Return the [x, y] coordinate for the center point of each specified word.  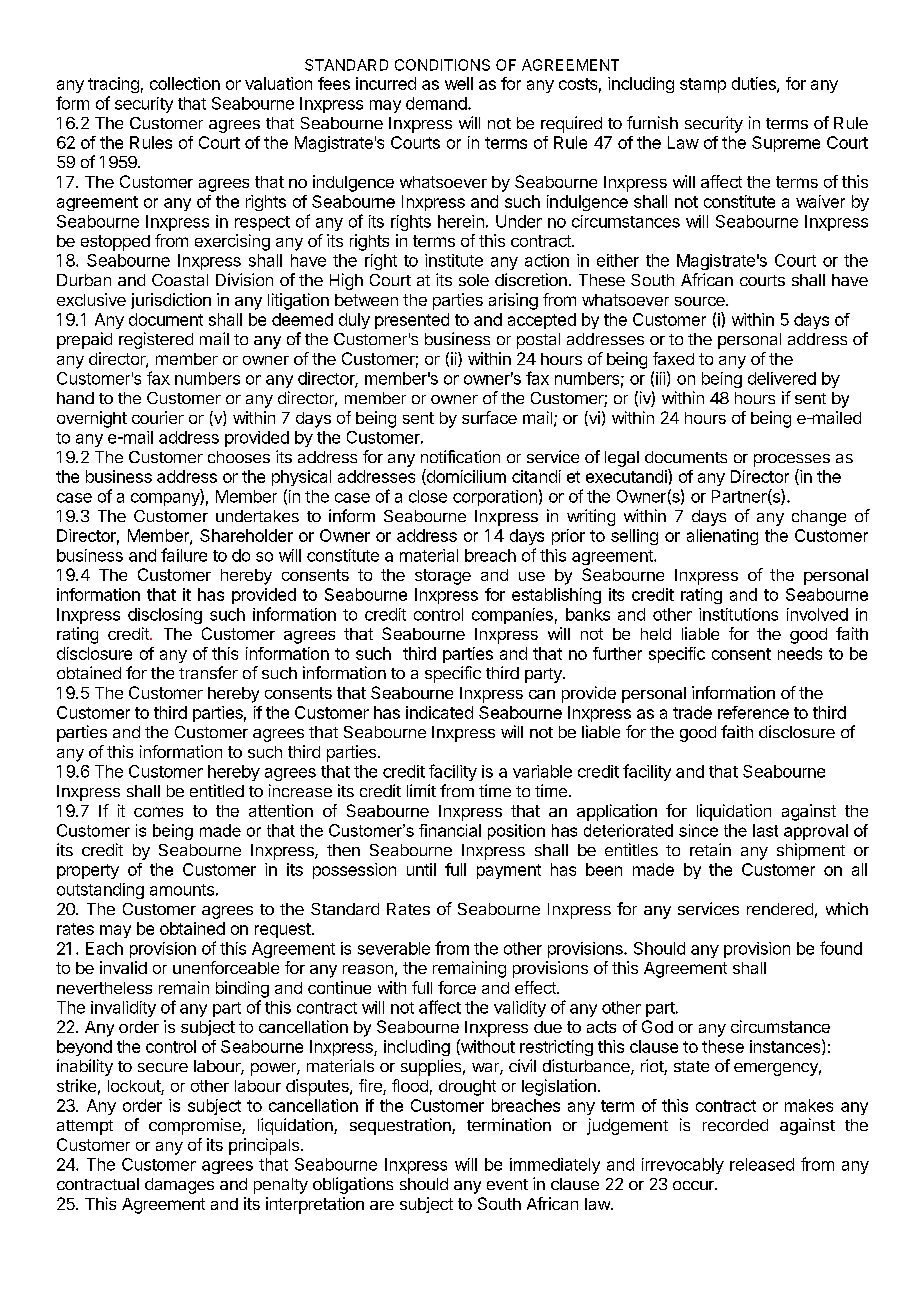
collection [185, 83]
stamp [703, 85]
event [507, 1184]
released [762, 1164]
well [459, 83]
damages [179, 1186]
